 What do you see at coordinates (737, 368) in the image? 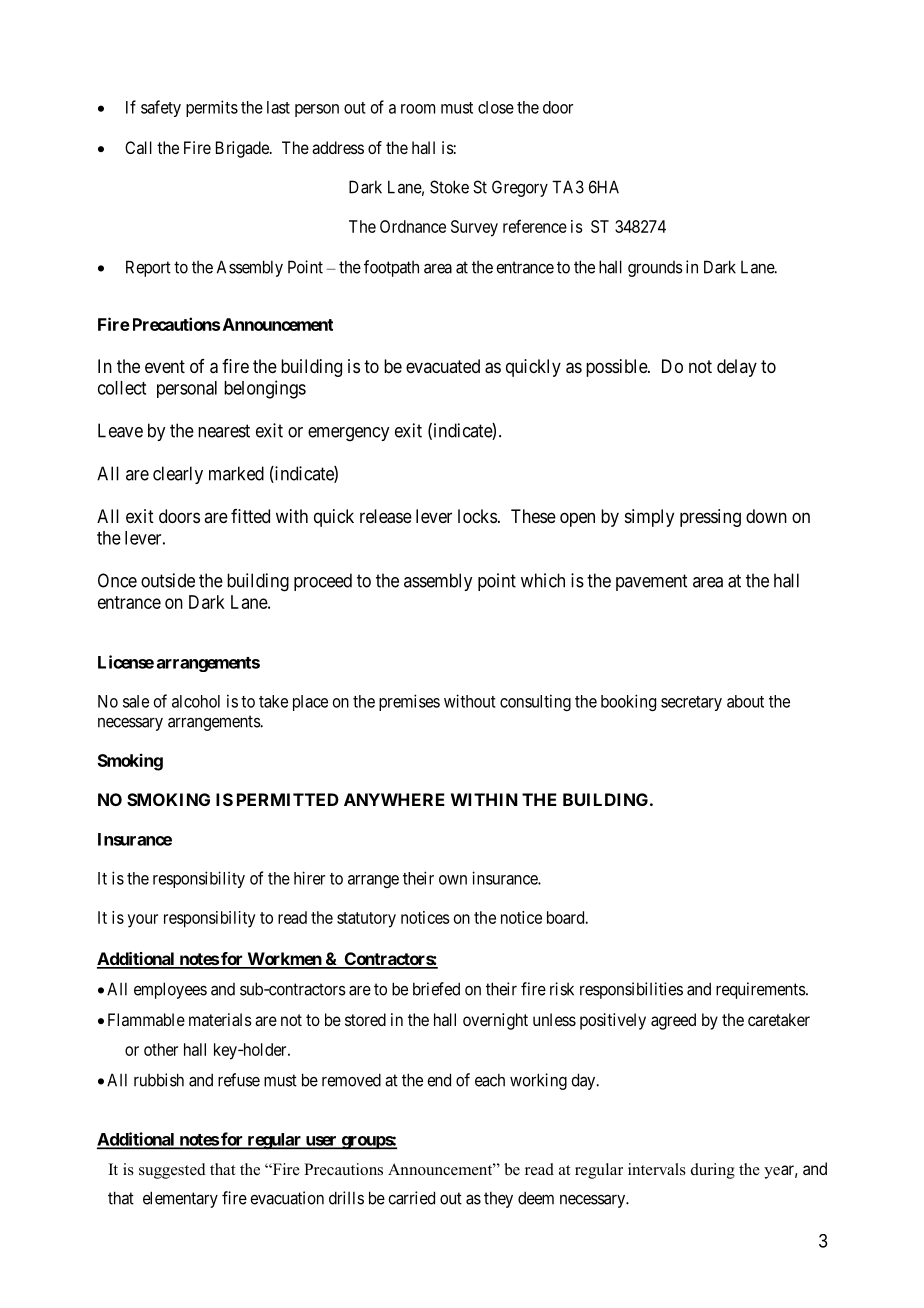
I see `delay` at bounding box center [737, 368].
